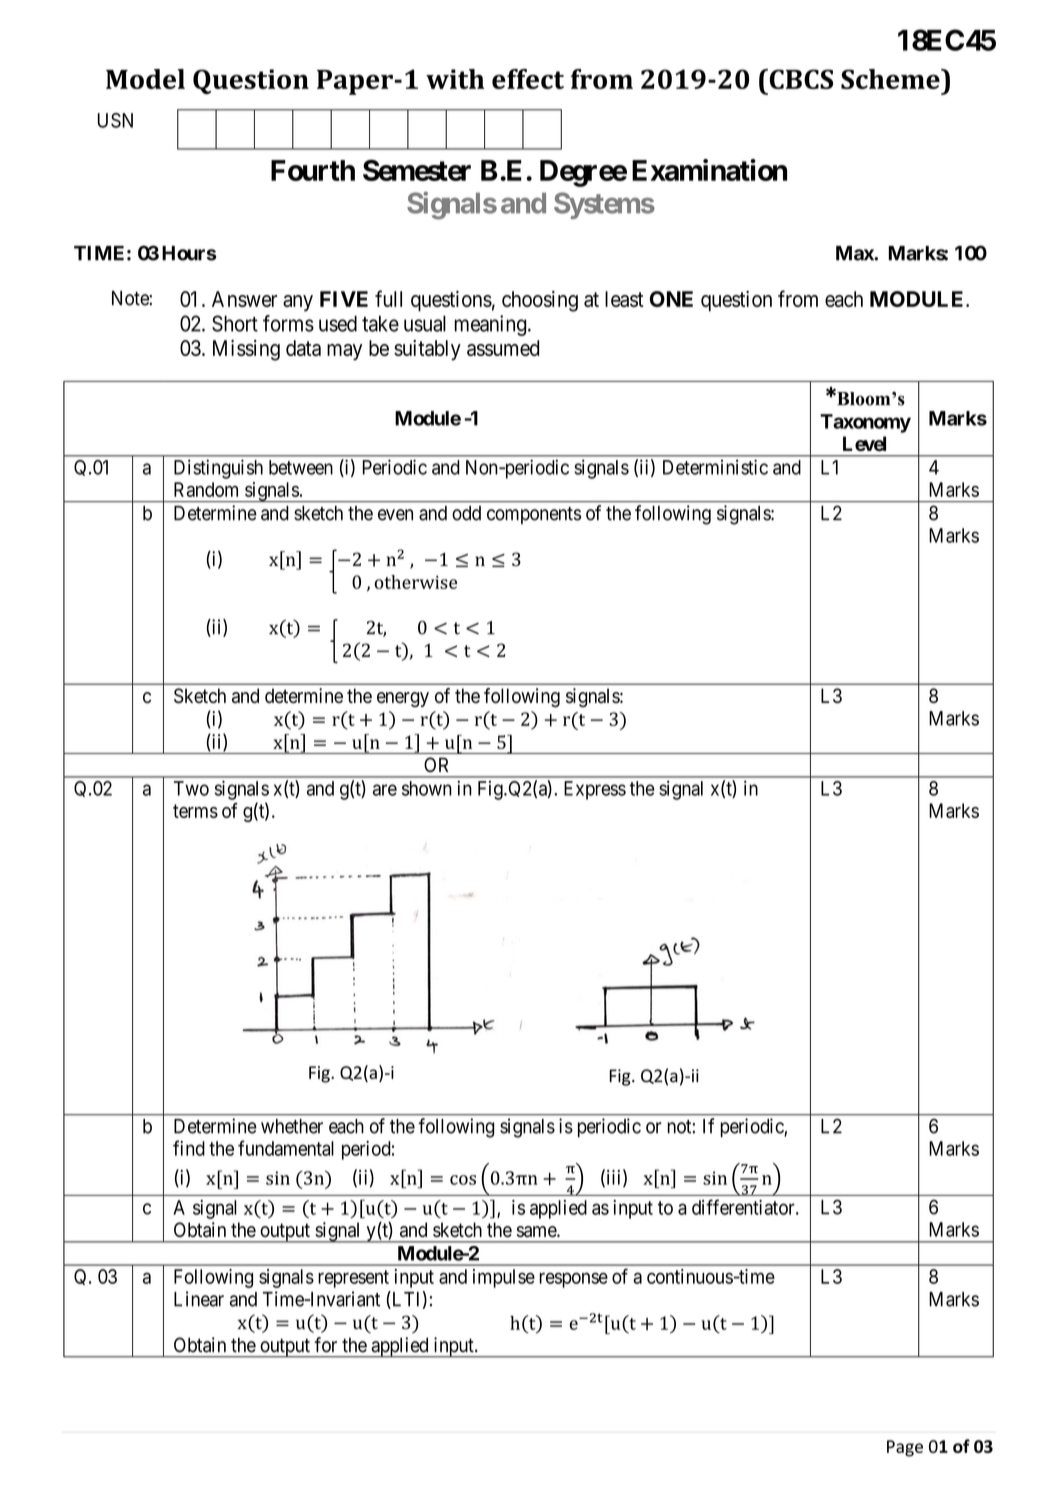  What do you see at coordinates (191, 788) in the screenshot?
I see `Two` at bounding box center [191, 788].
